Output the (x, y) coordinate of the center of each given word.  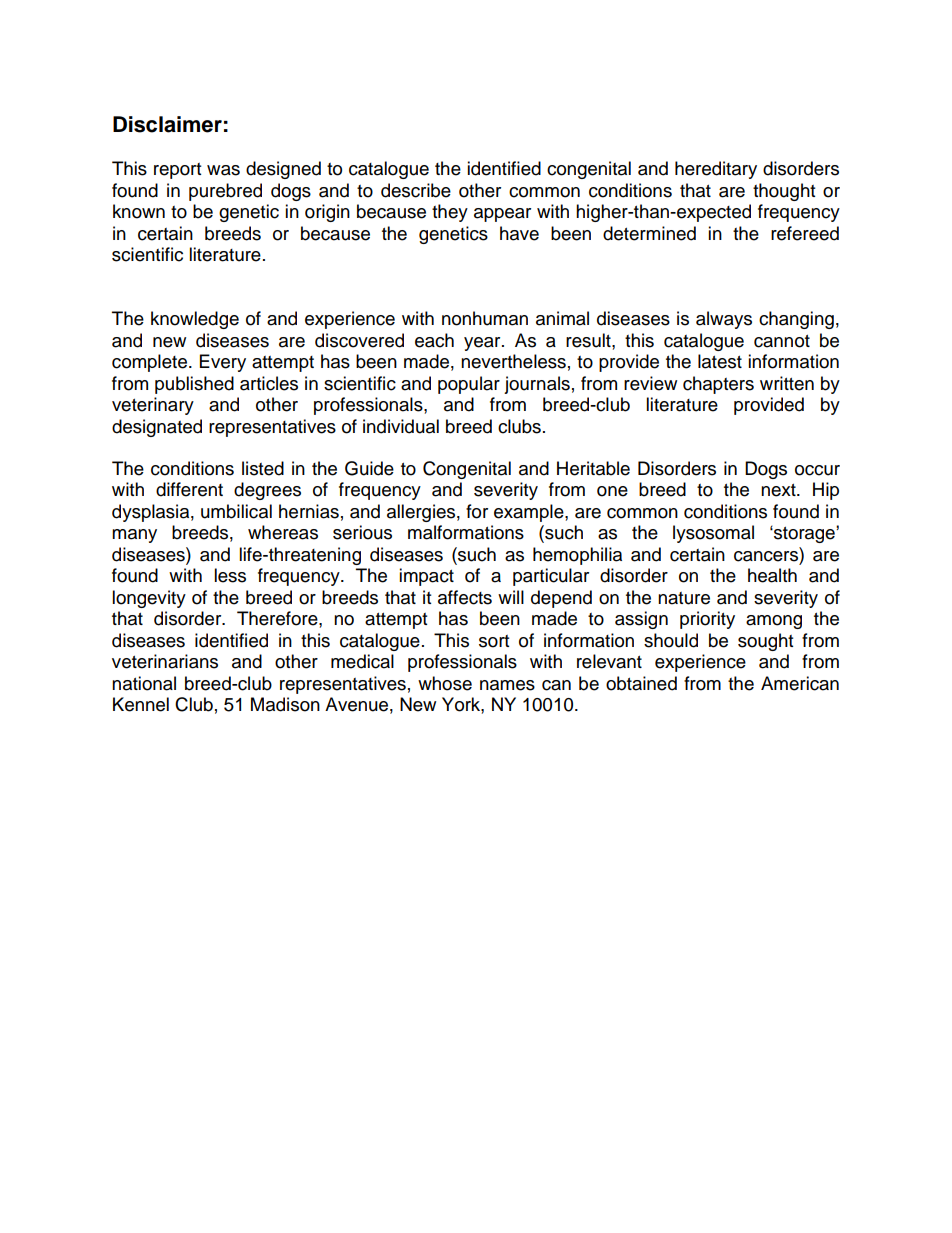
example (530, 513)
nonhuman (485, 318)
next (779, 490)
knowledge (195, 320)
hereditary (716, 170)
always (724, 320)
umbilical (236, 511)
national (144, 683)
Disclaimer (167, 124)
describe (416, 190)
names (507, 685)
